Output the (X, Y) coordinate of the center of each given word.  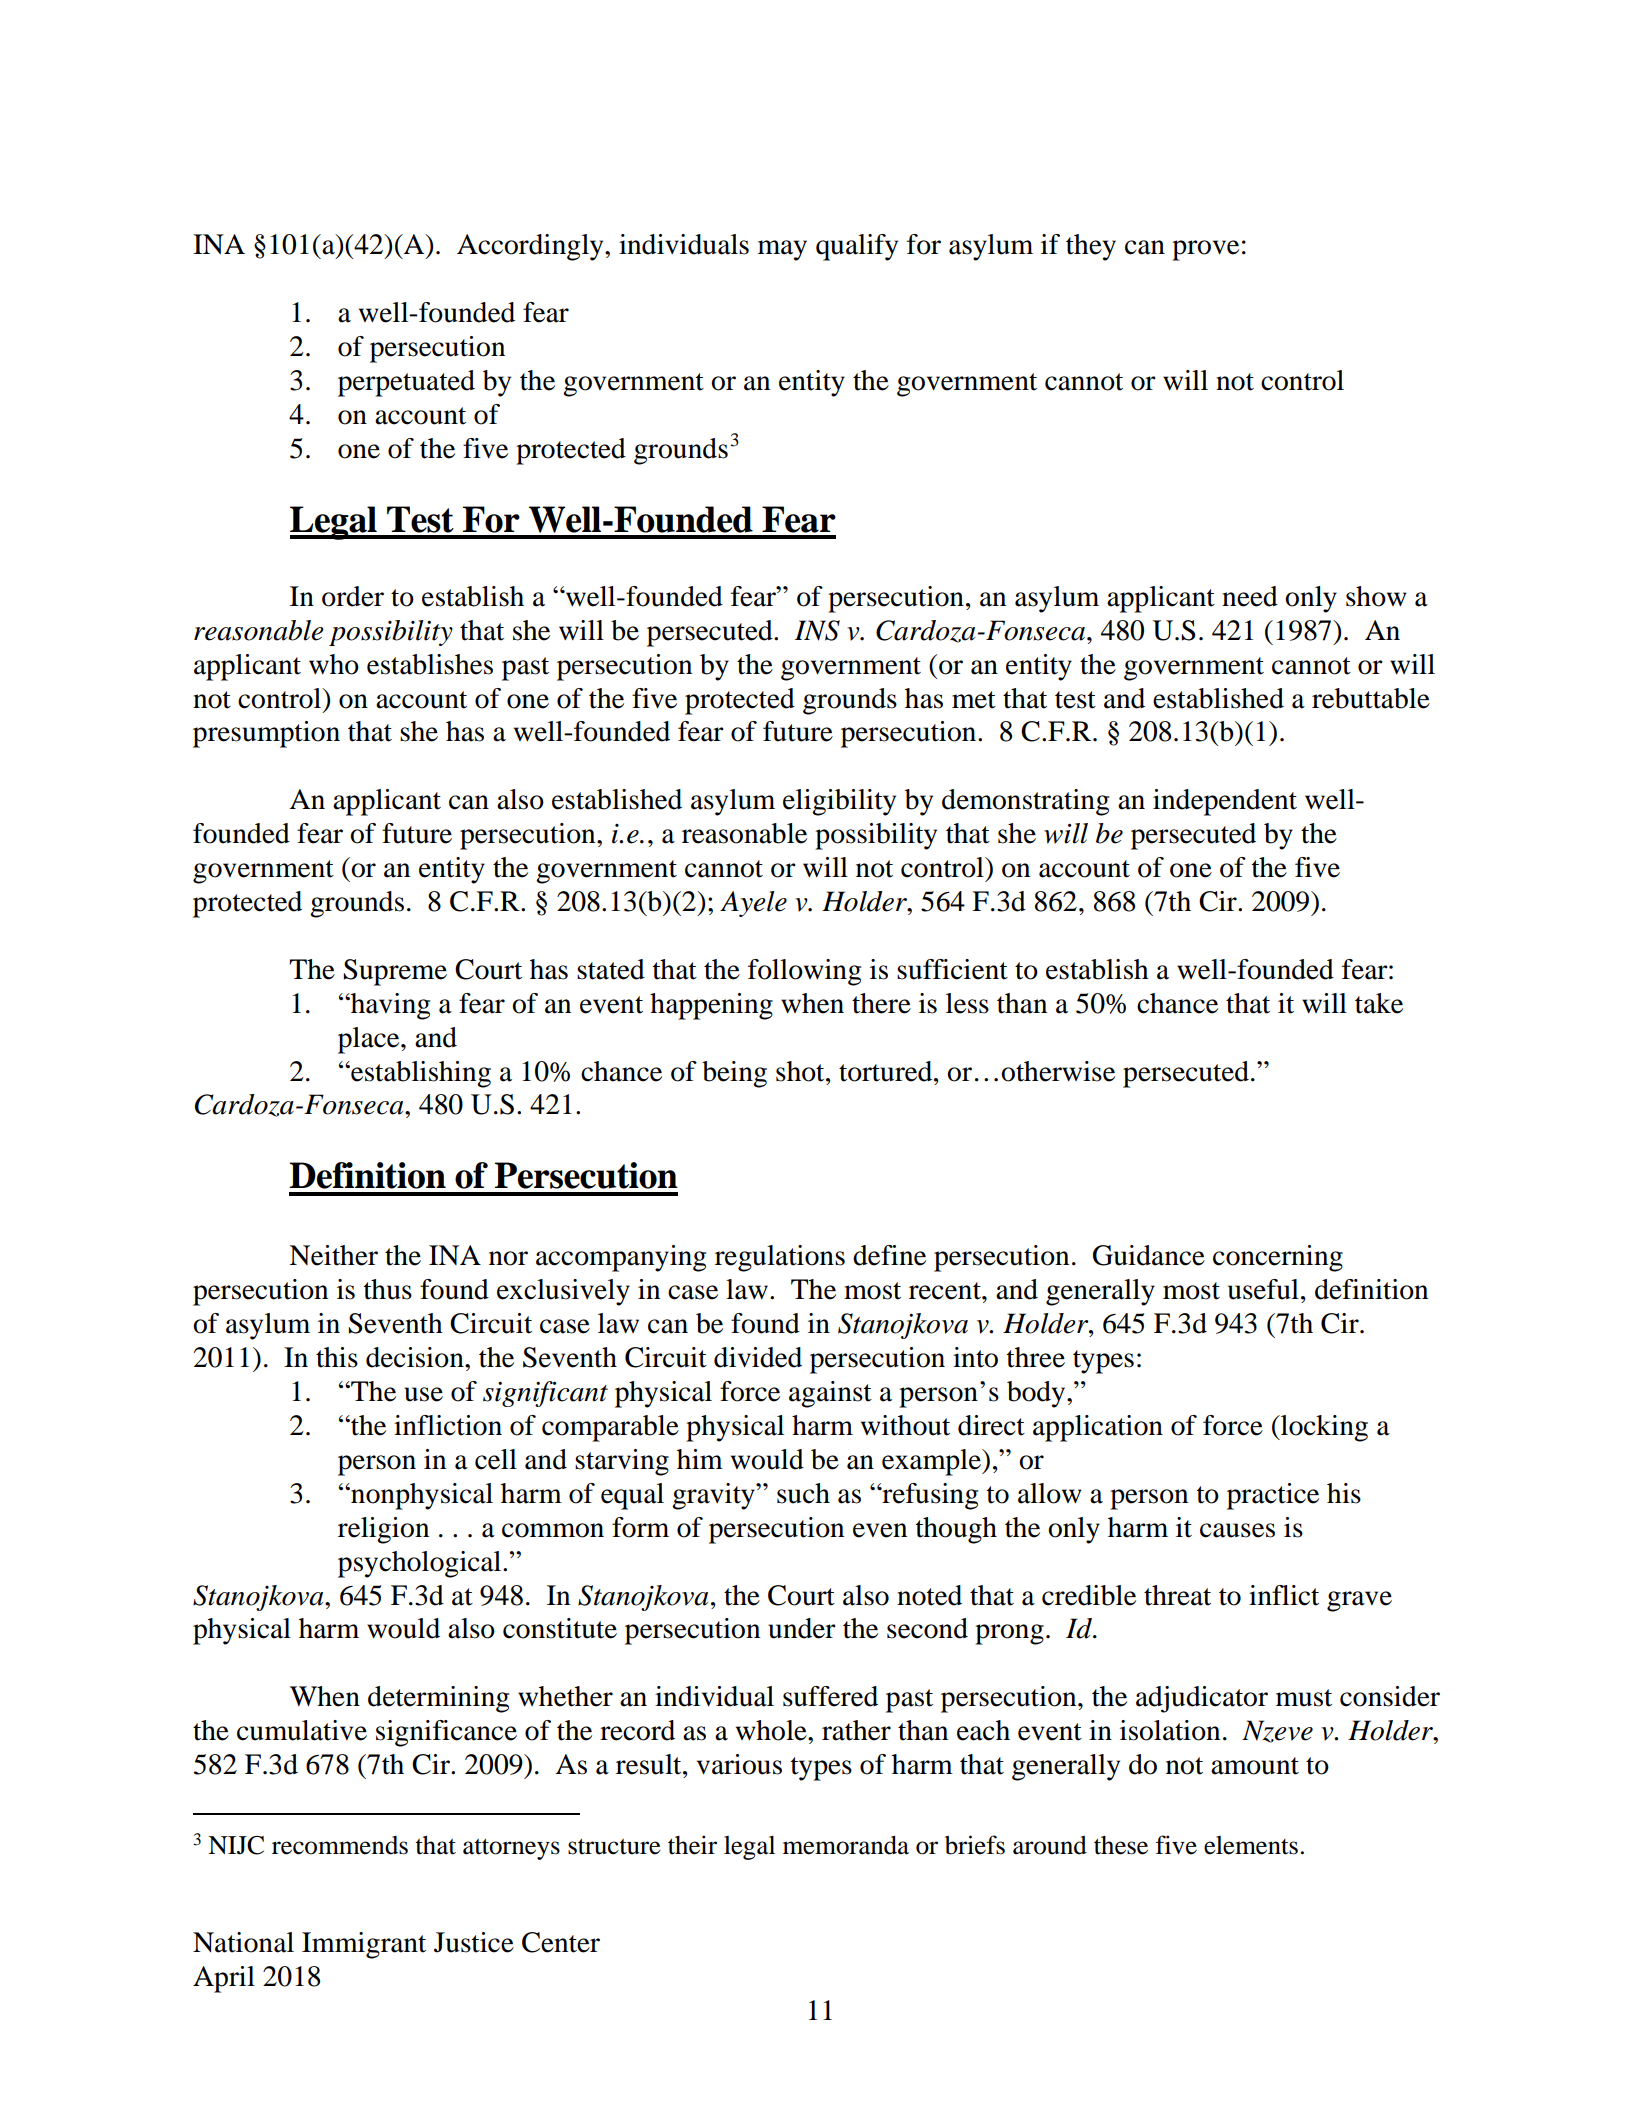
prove (1205, 250)
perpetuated (406, 383)
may (782, 250)
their (692, 1845)
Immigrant (364, 1945)
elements (1251, 1845)
